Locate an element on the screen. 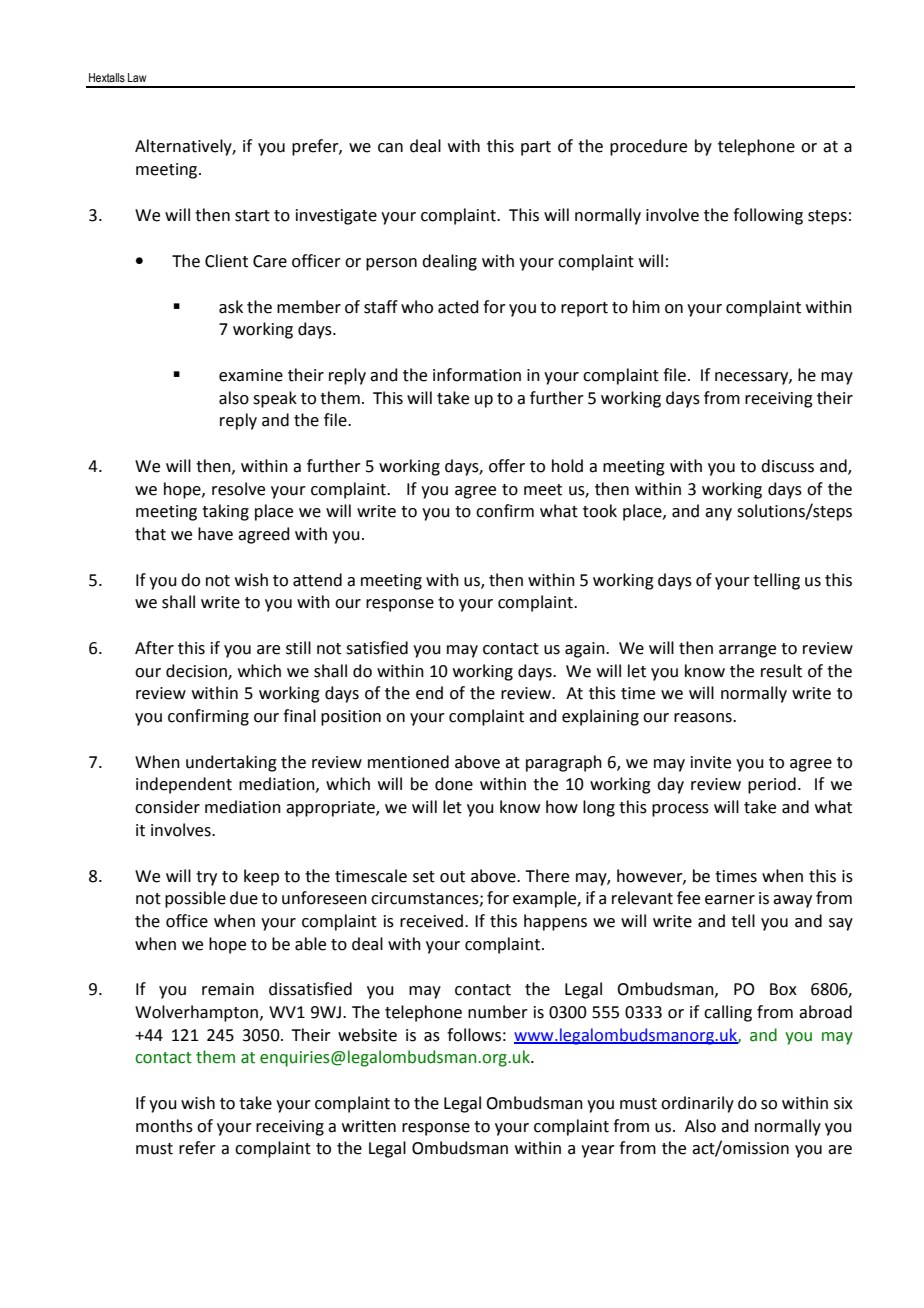 This screenshot has width=924, height=1308. independent is located at coordinates (184, 785).
